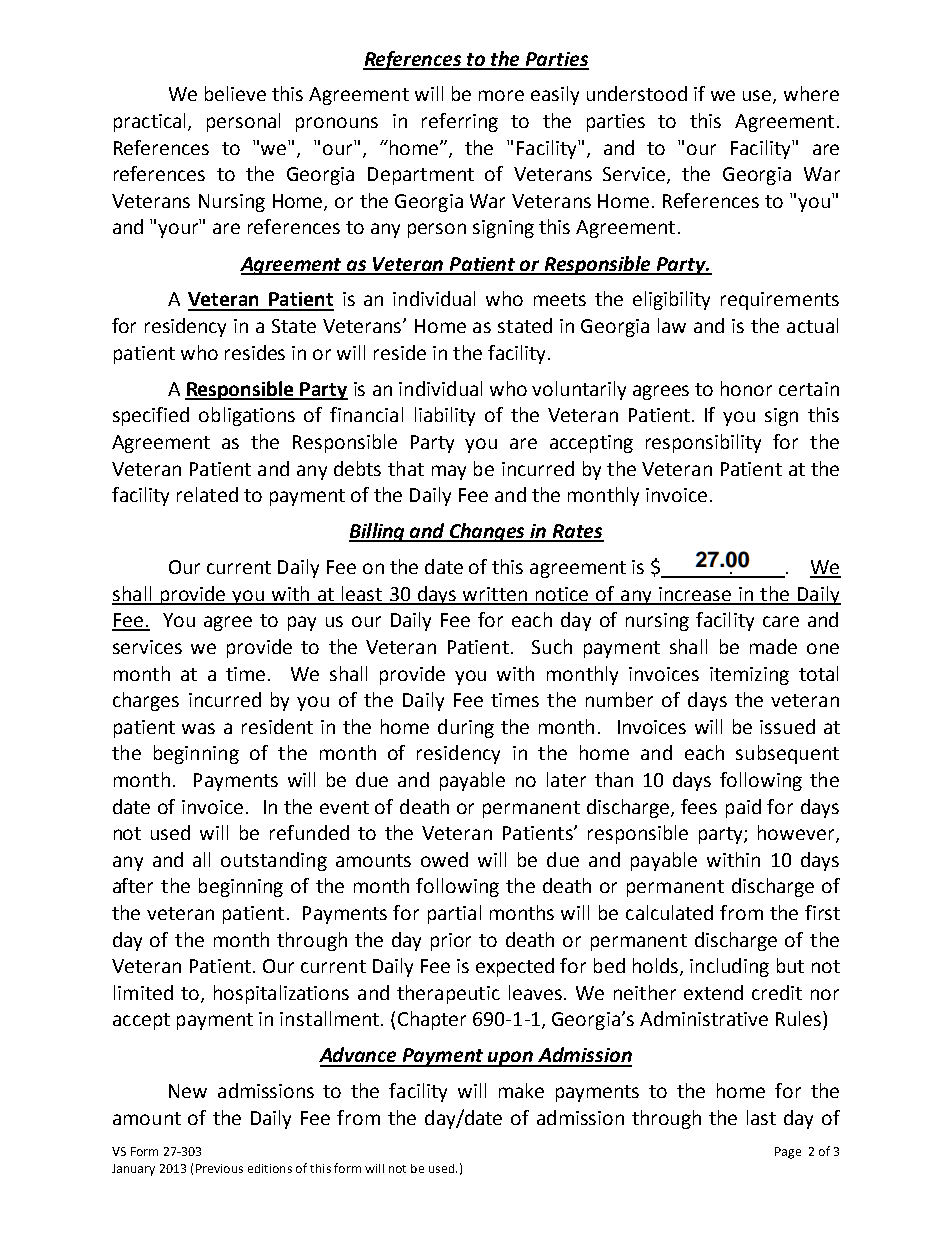  Describe the element at coordinates (219, 1168) in the document. I see `Previous` at that location.
